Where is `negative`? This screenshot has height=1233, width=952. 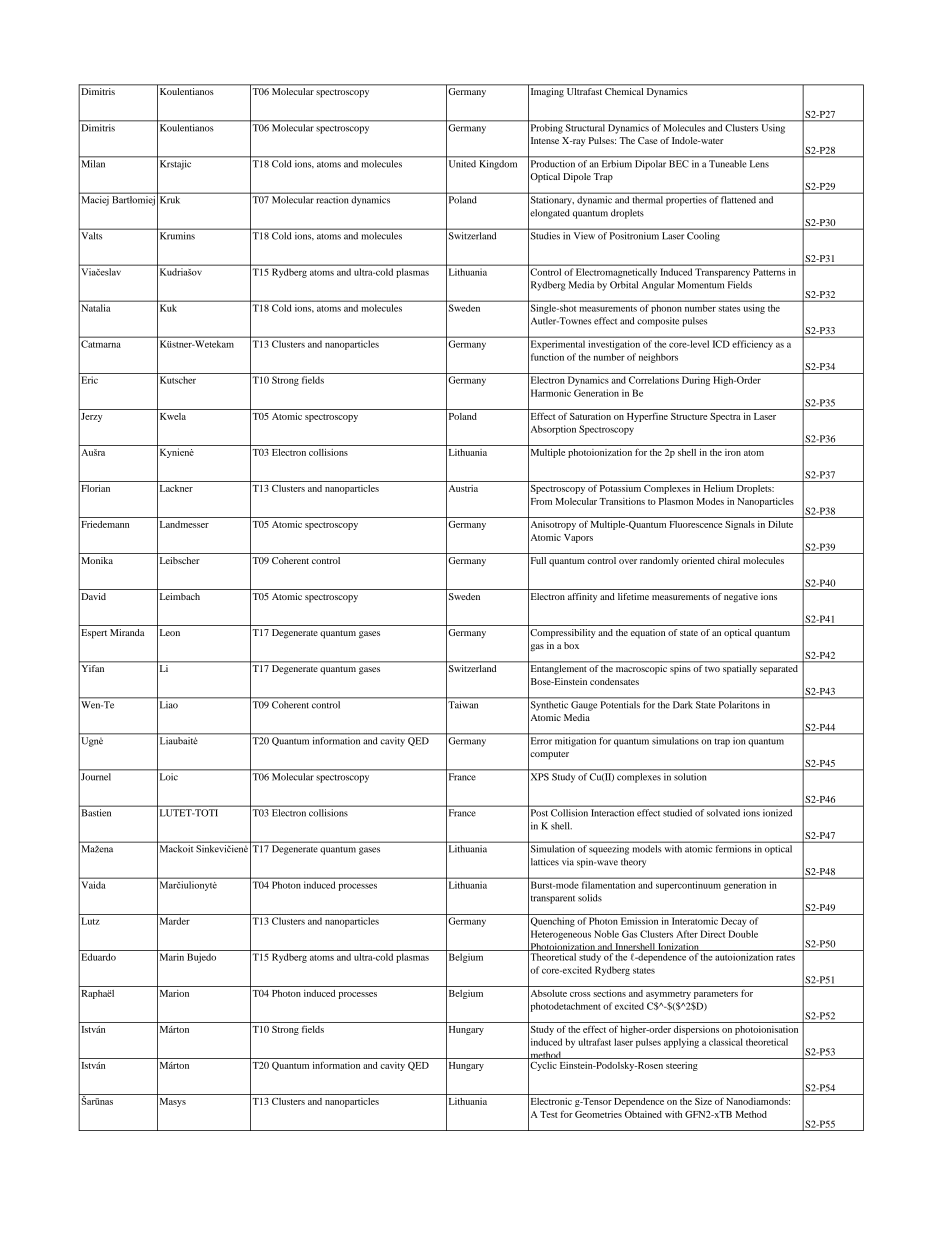
negative is located at coordinates (741, 598).
